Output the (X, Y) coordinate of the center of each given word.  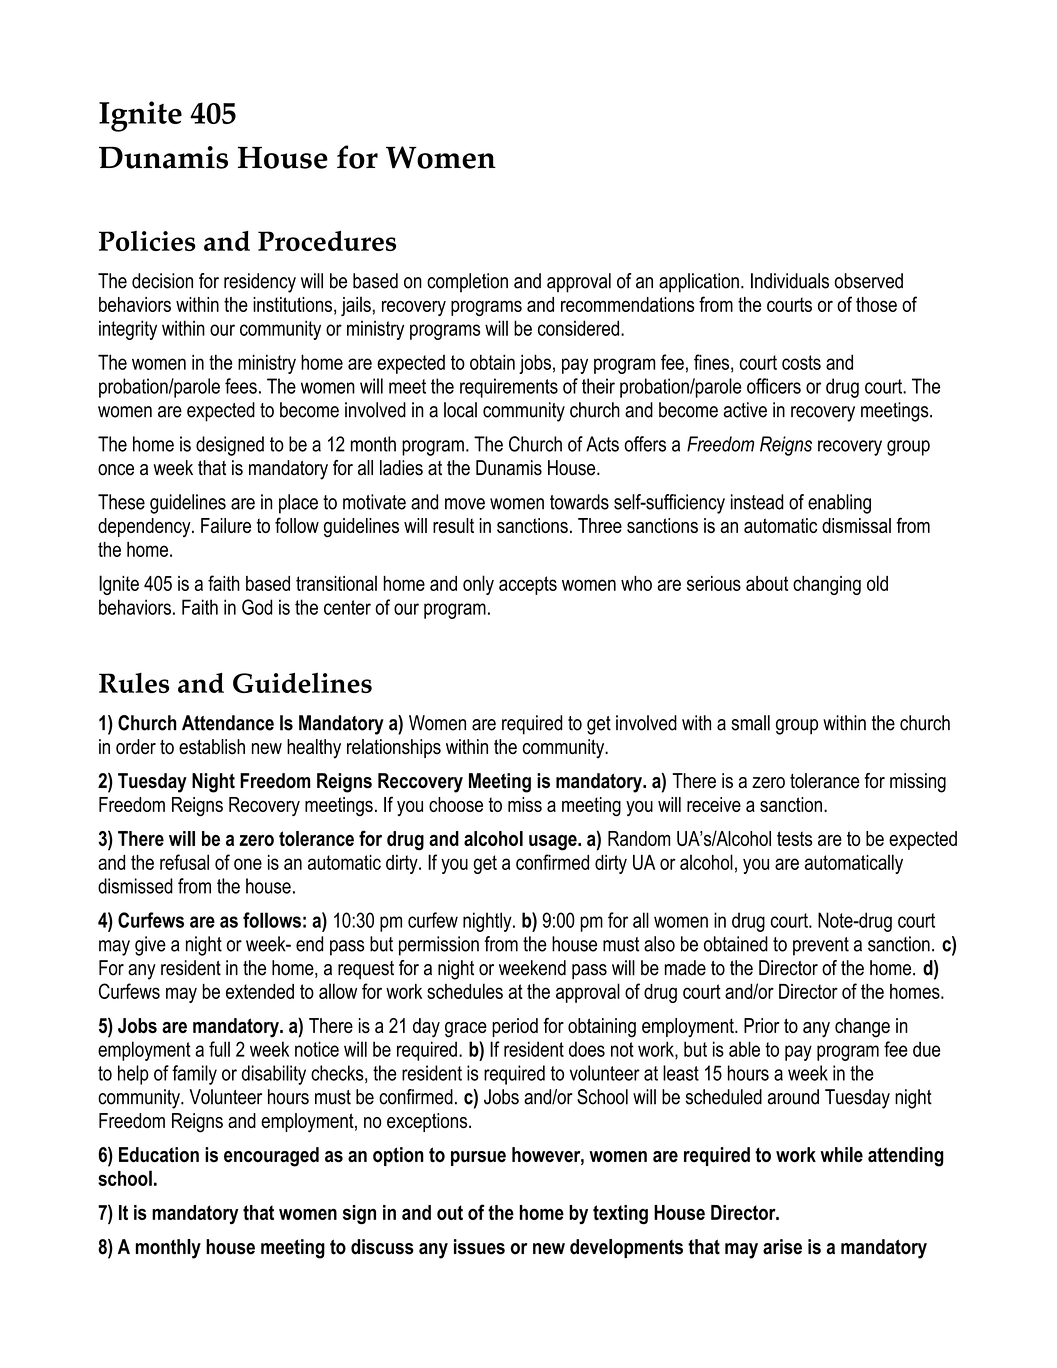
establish (212, 747)
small (750, 723)
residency (260, 283)
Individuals (790, 281)
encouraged (271, 1157)
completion (467, 283)
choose (456, 804)
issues (479, 1247)
